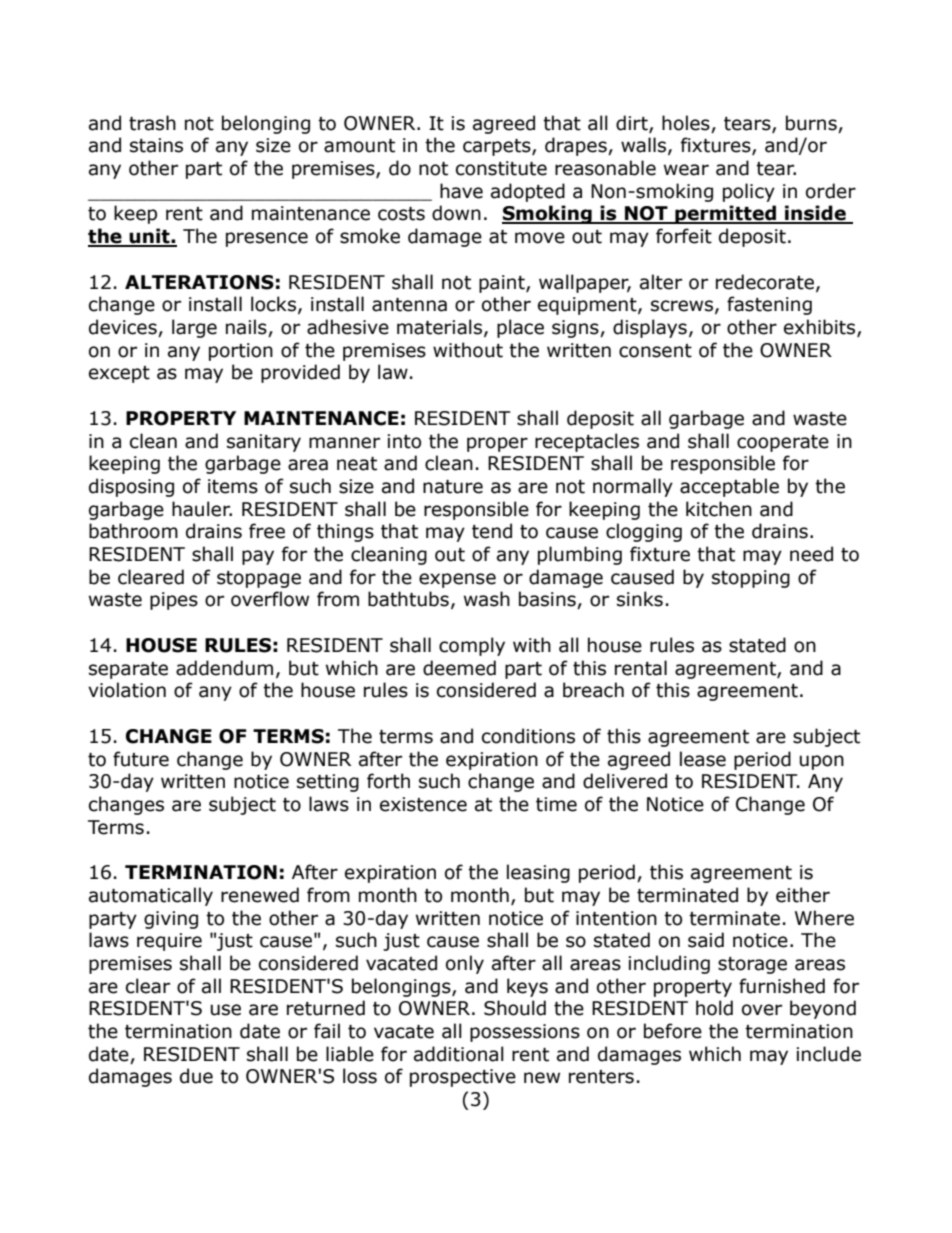  Describe the element at coordinates (141, 759) in the image. I see `future` at that location.
